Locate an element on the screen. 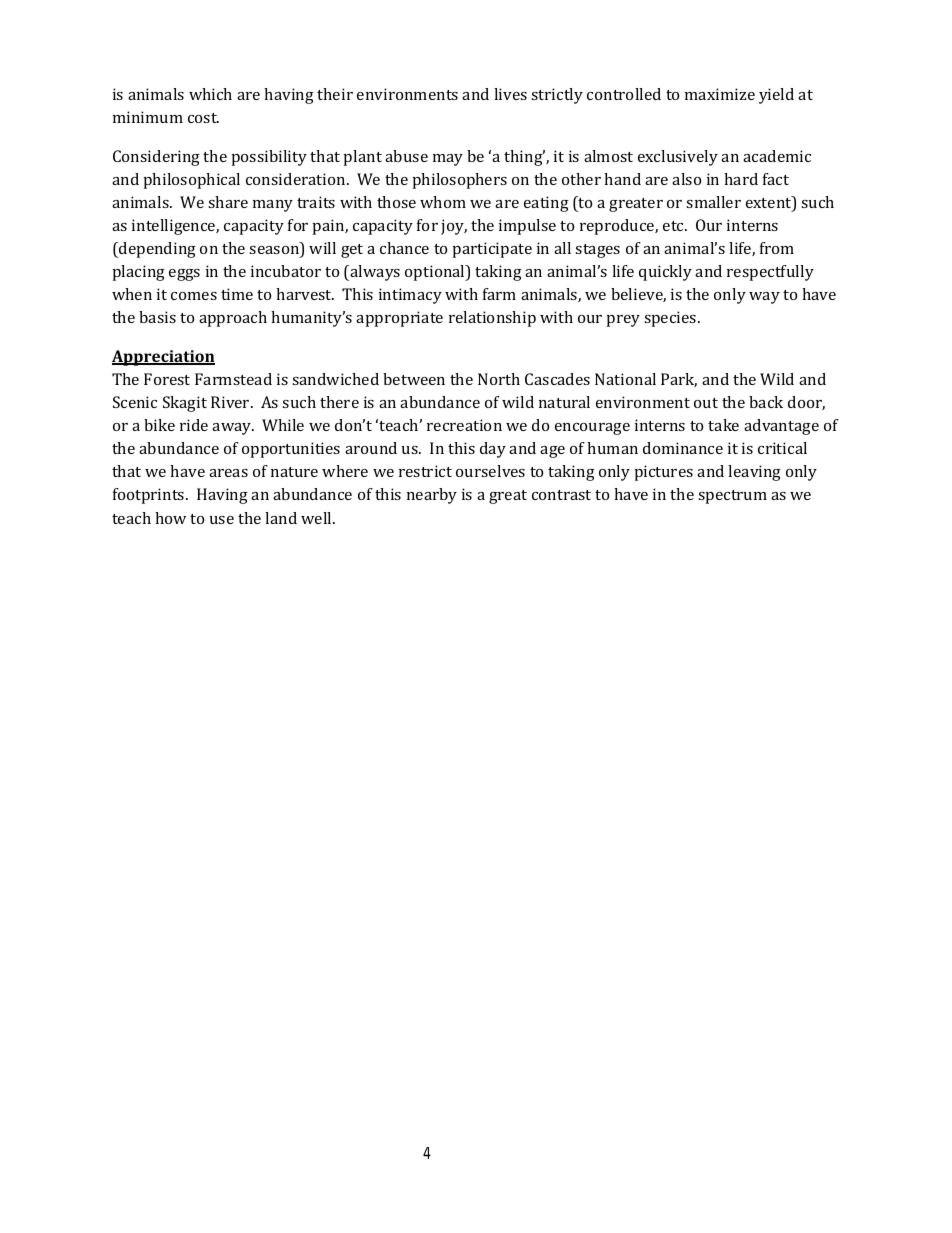 This screenshot has width=952, height=1233. relationship is located at coordinates (492, 319).
